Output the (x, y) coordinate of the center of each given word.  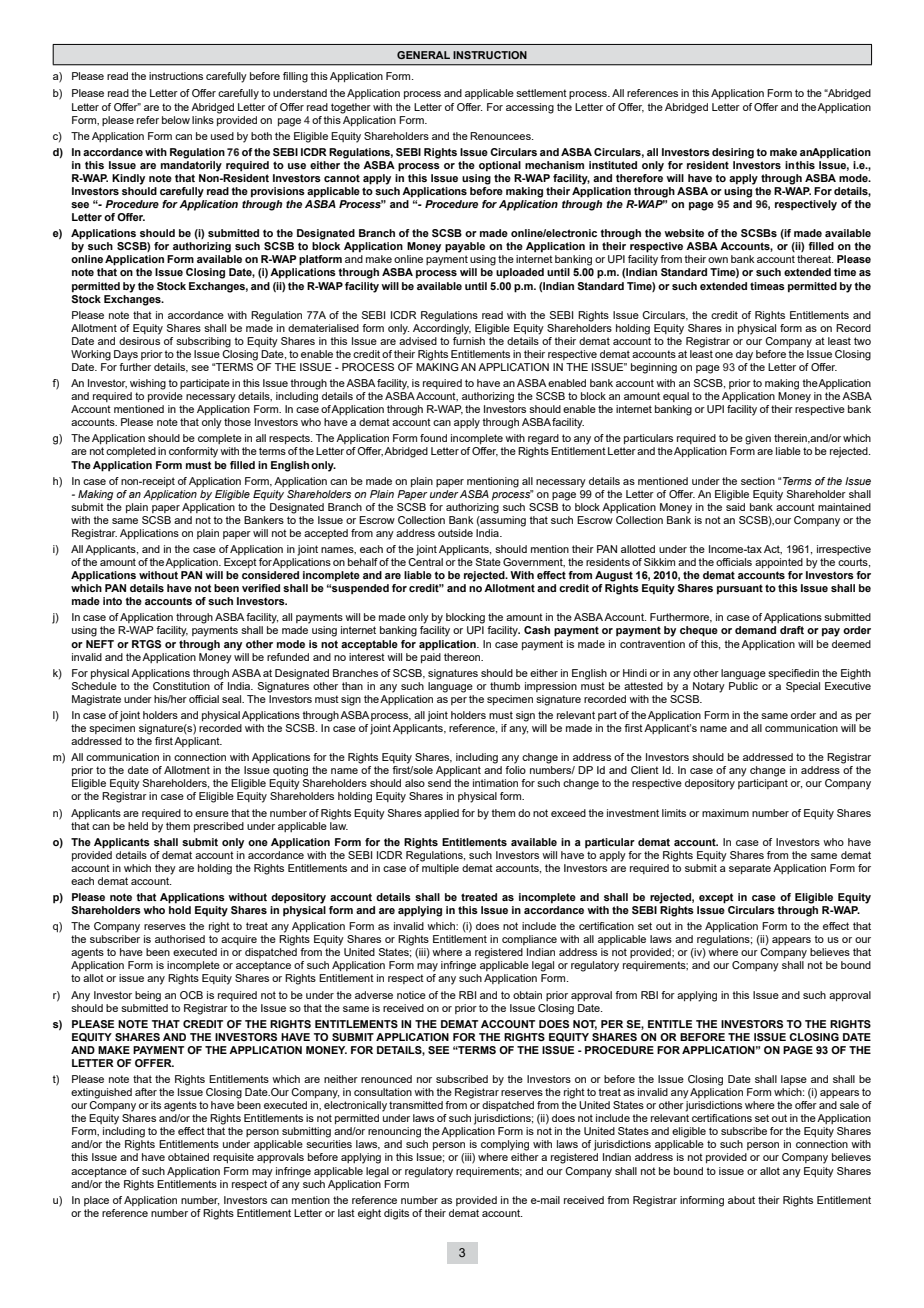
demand (755, 630)
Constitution (181, 686)
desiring (733, 153)
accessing (530, 108)
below (176, 120)
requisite (233, 1158)
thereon (463, 657)
